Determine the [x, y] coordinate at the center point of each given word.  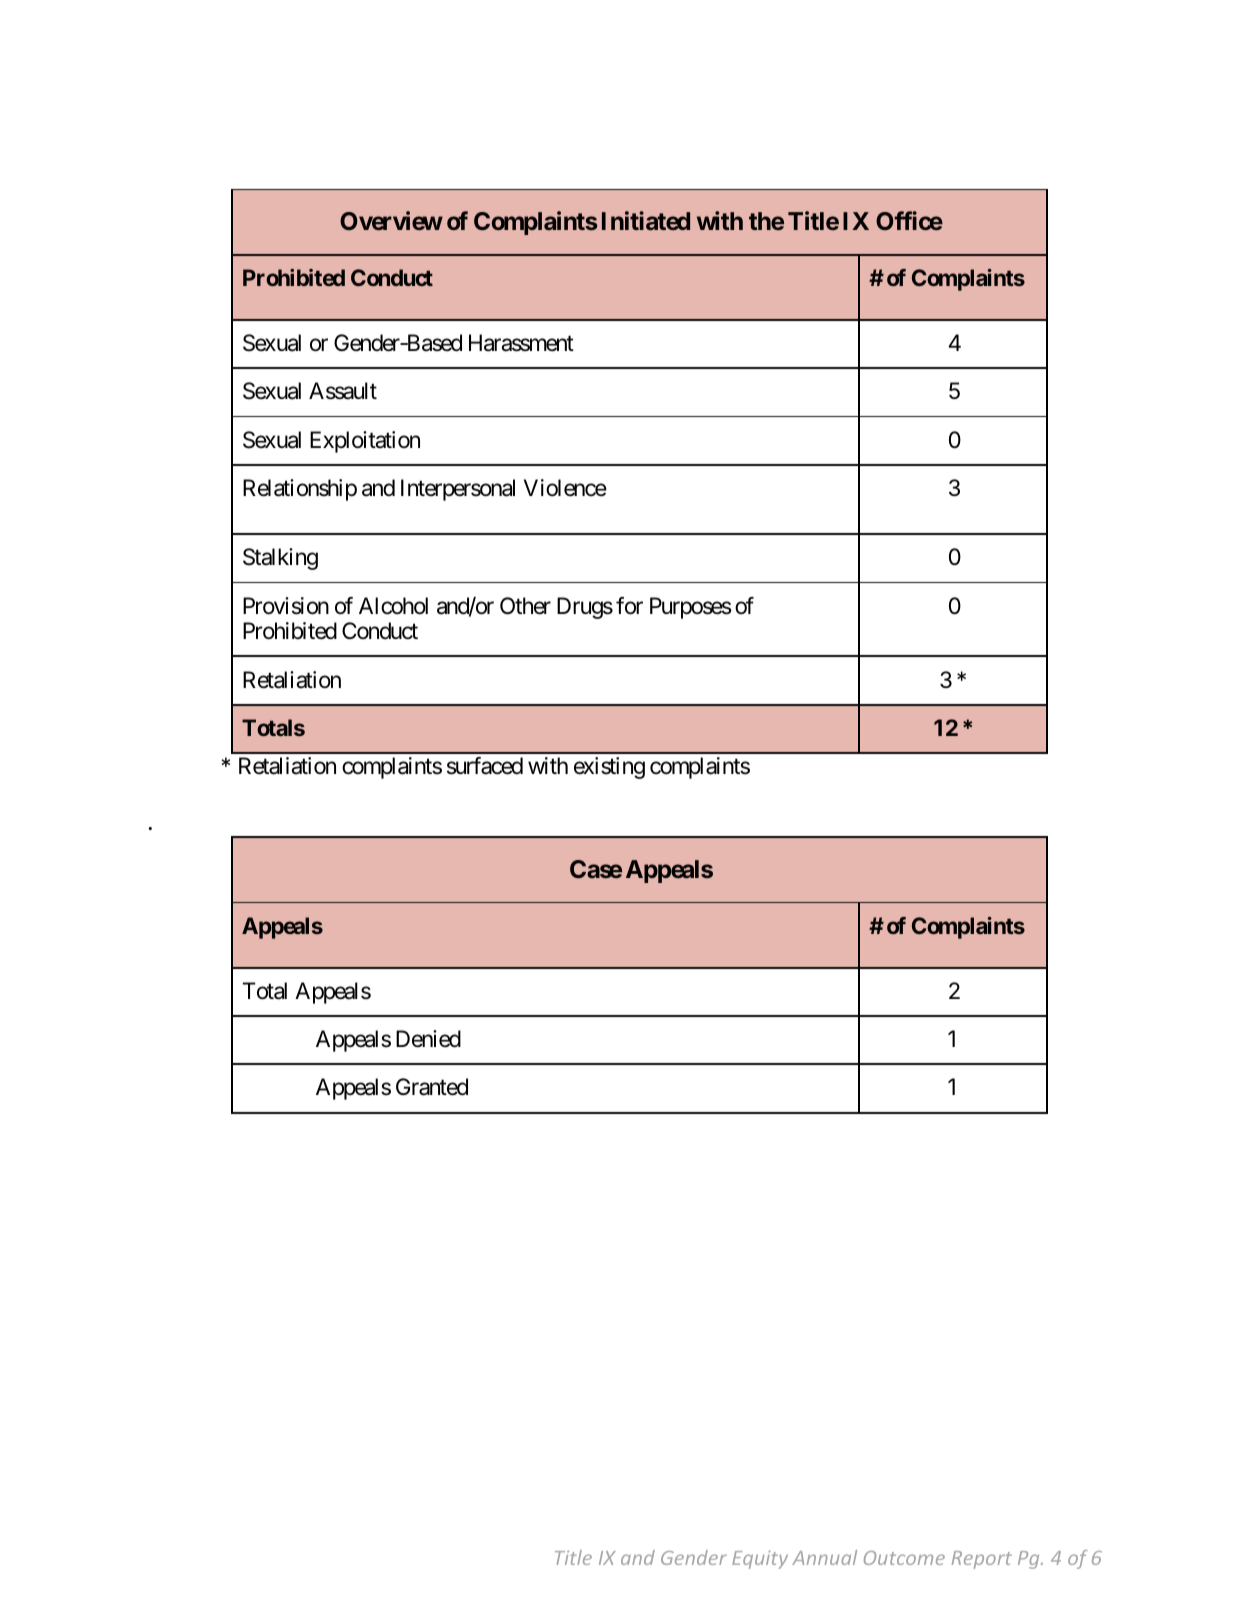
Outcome [904, 1558]
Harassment [521, 343]
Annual [824, 1557]
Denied [428, 1039]
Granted [432, 1087]
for [629, 606]
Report [982, 1560]
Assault [343, 391]
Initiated [646, 221]
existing [609, 768]
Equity [760, 1560]
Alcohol [393, 606]
